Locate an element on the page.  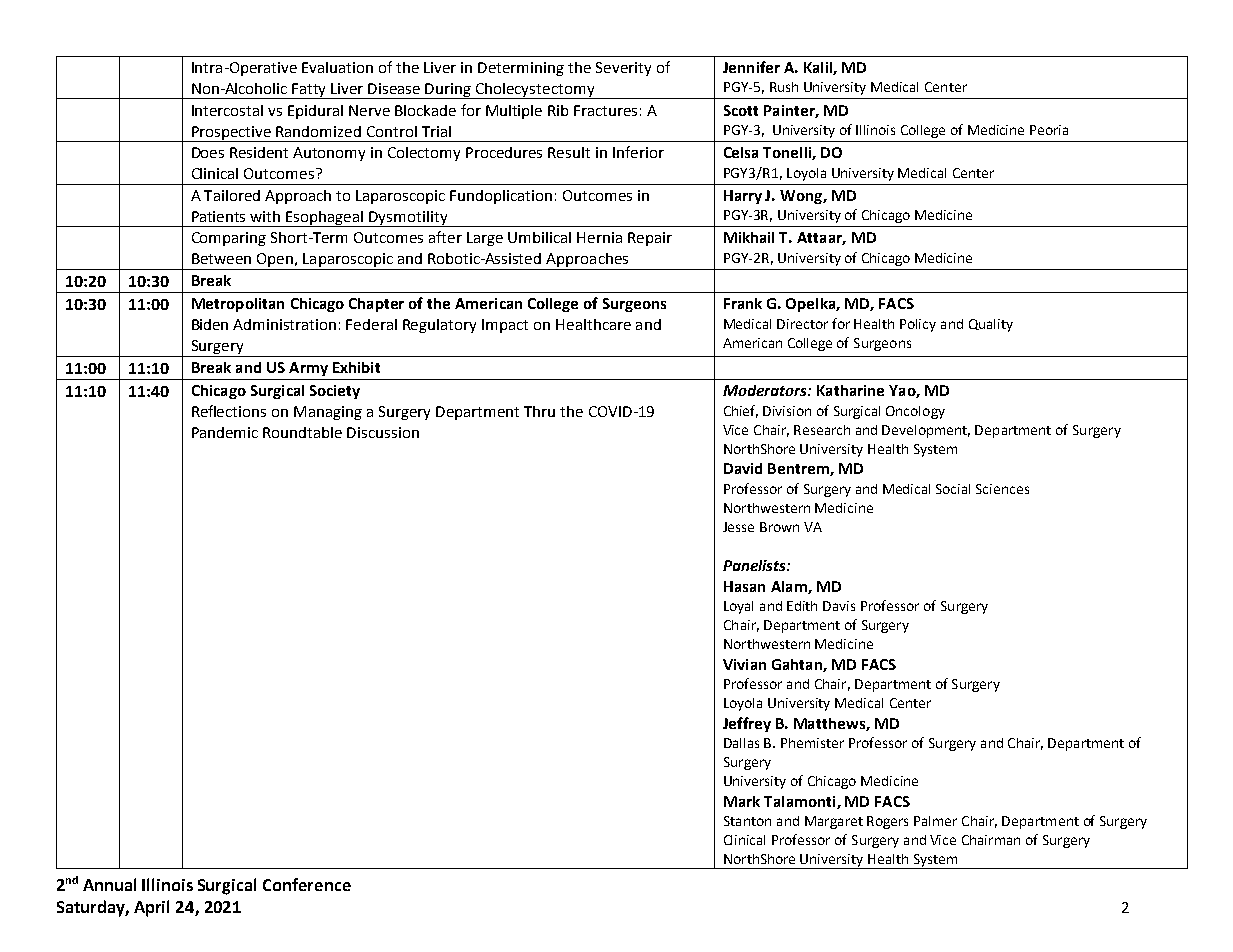
Intercostal is located at coordinates (227, 110).
